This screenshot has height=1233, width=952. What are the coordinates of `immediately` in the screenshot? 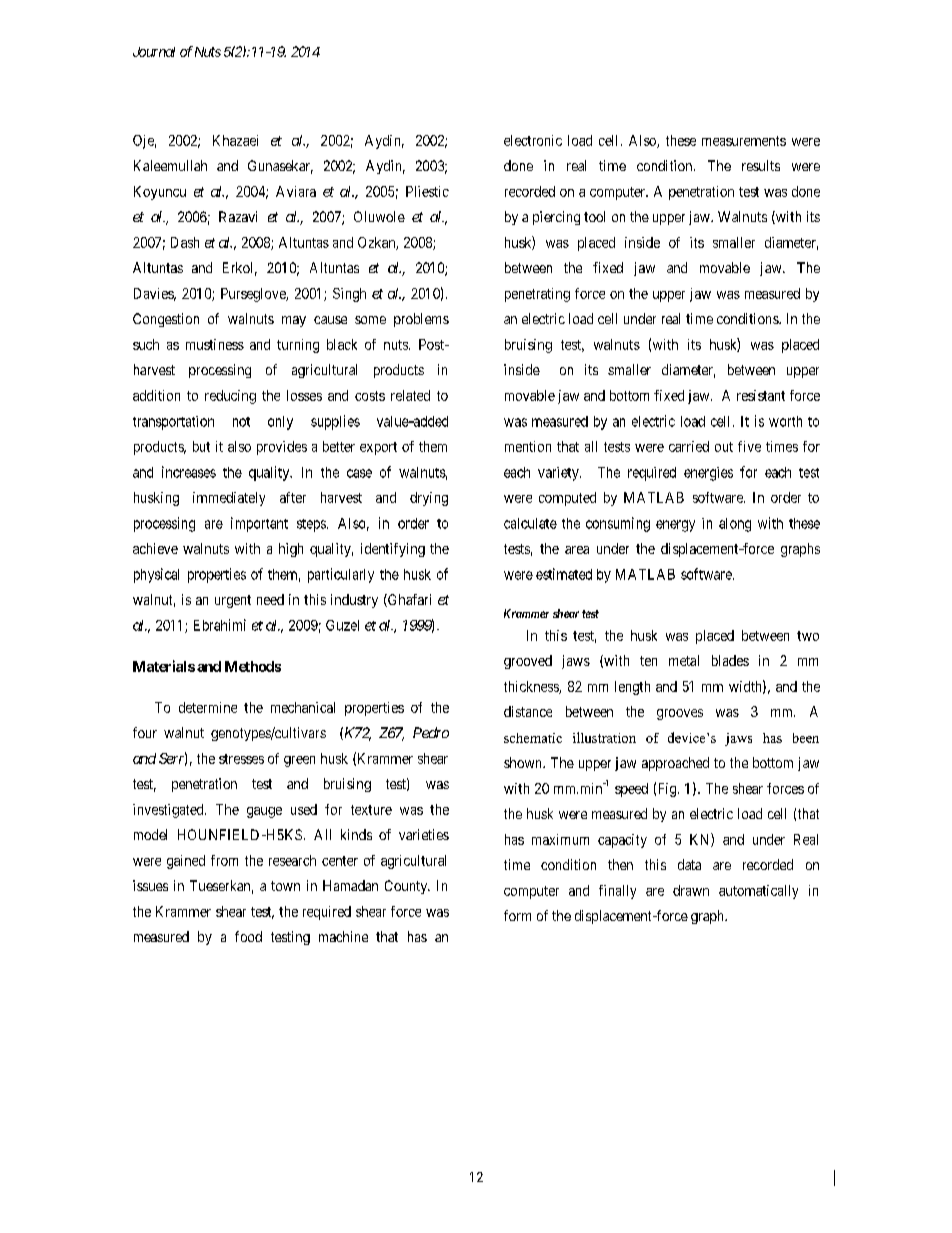 It's located at (229, 499).
